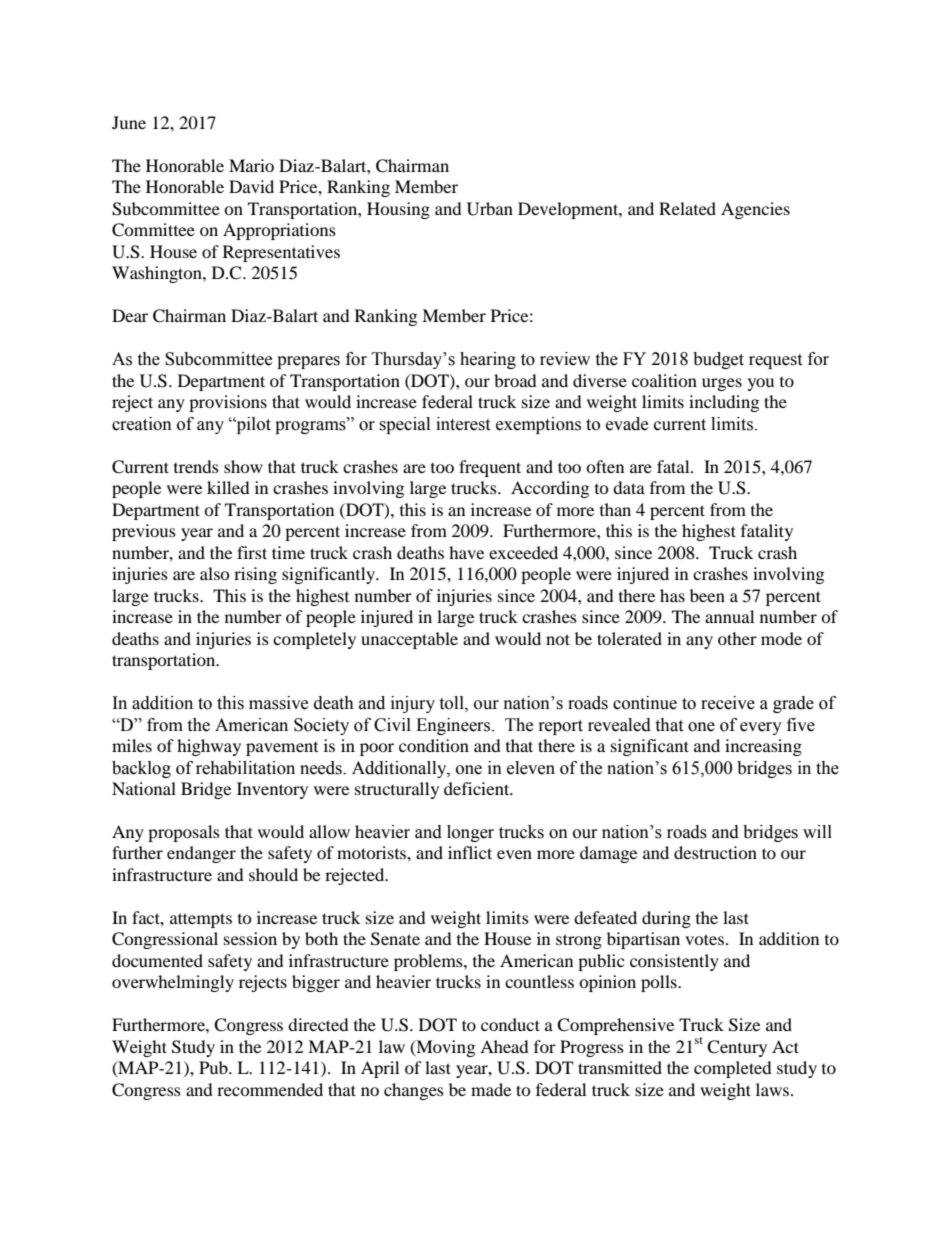 The height and width of the screenshot is (1233, 952). I want to click on frequent, so click(490, 468).
